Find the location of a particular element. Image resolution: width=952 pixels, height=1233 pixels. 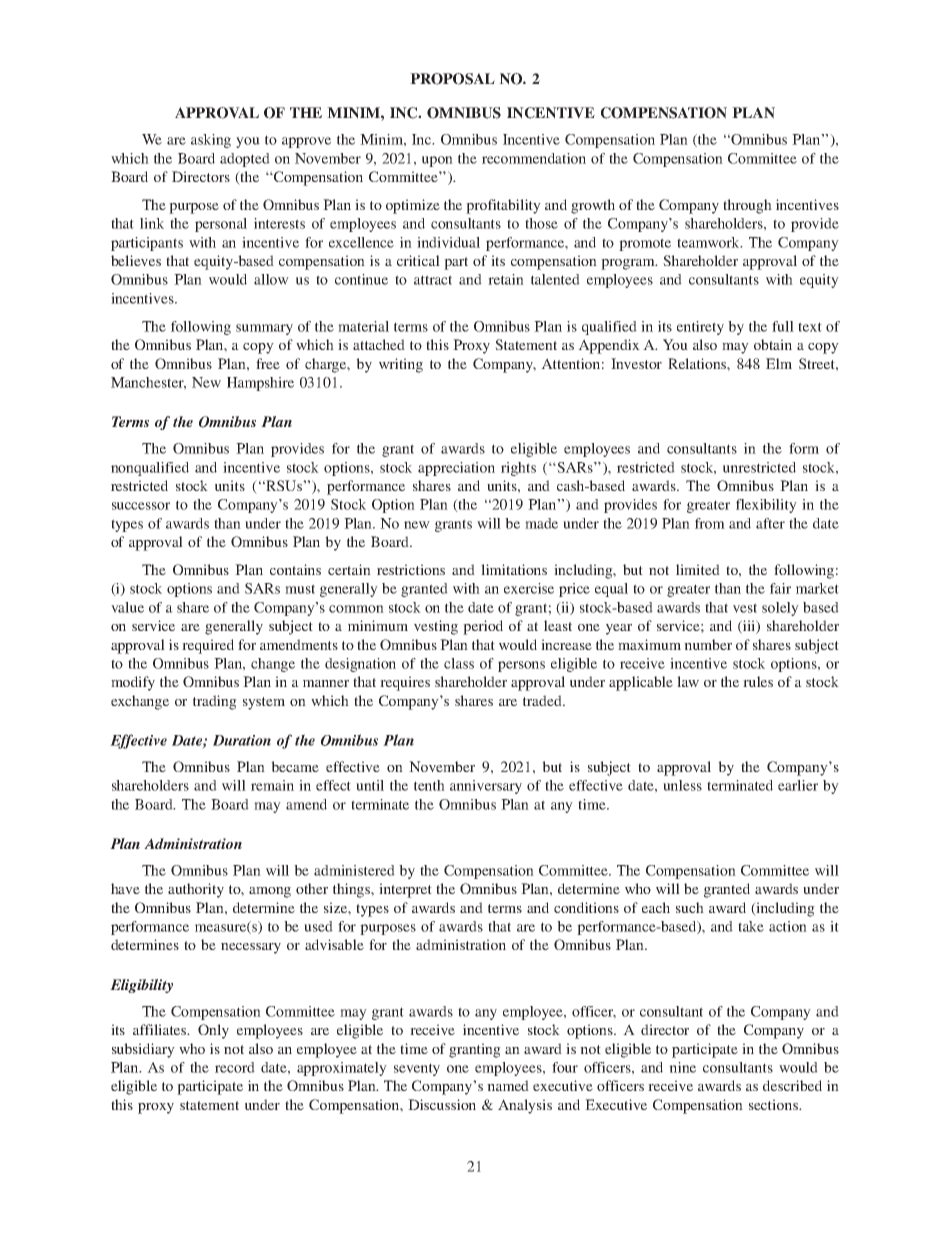

anniversary is located at coordinates (486, 787).
